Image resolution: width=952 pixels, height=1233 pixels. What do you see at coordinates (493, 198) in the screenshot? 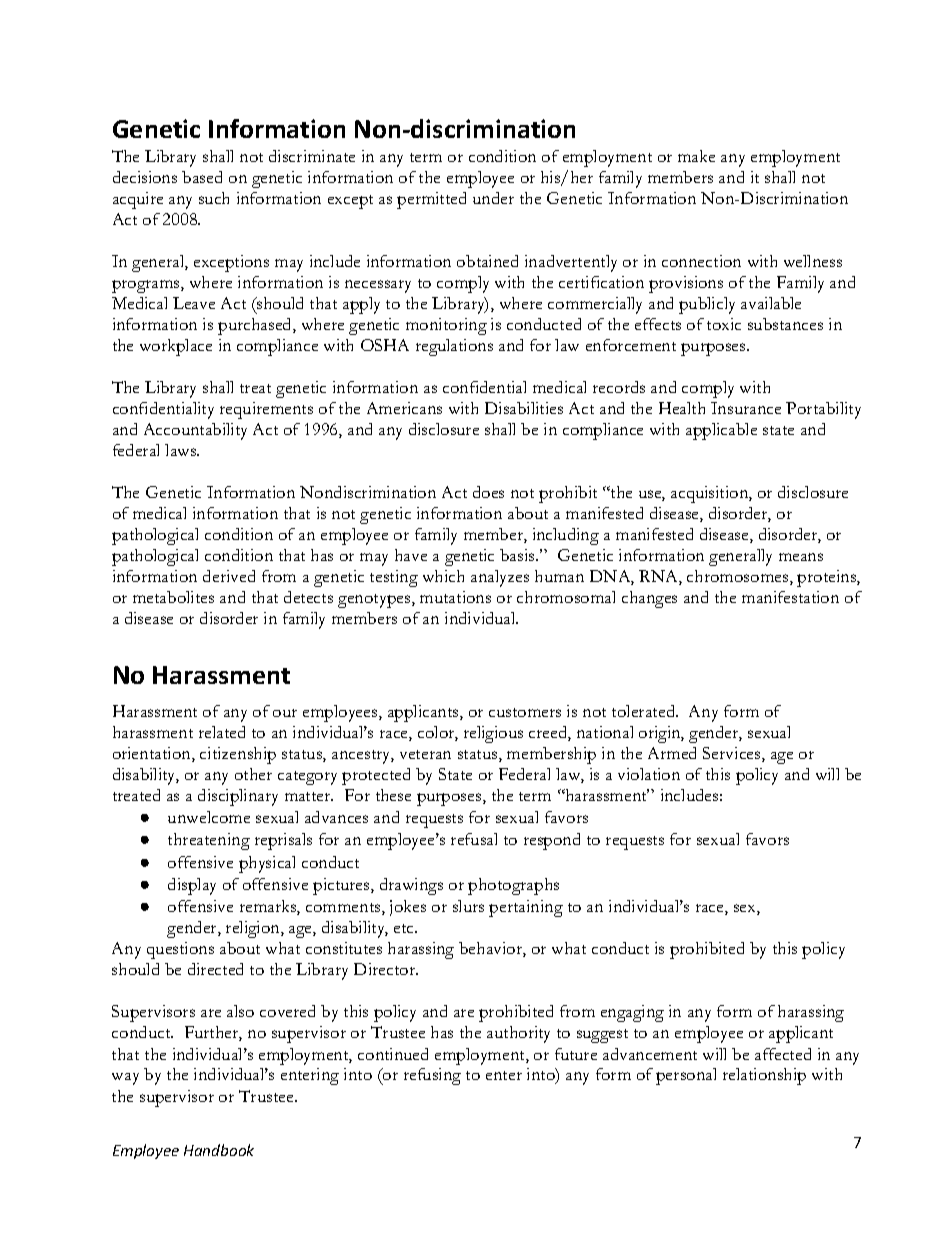
I see `under` at bounding box center [493, 198].
